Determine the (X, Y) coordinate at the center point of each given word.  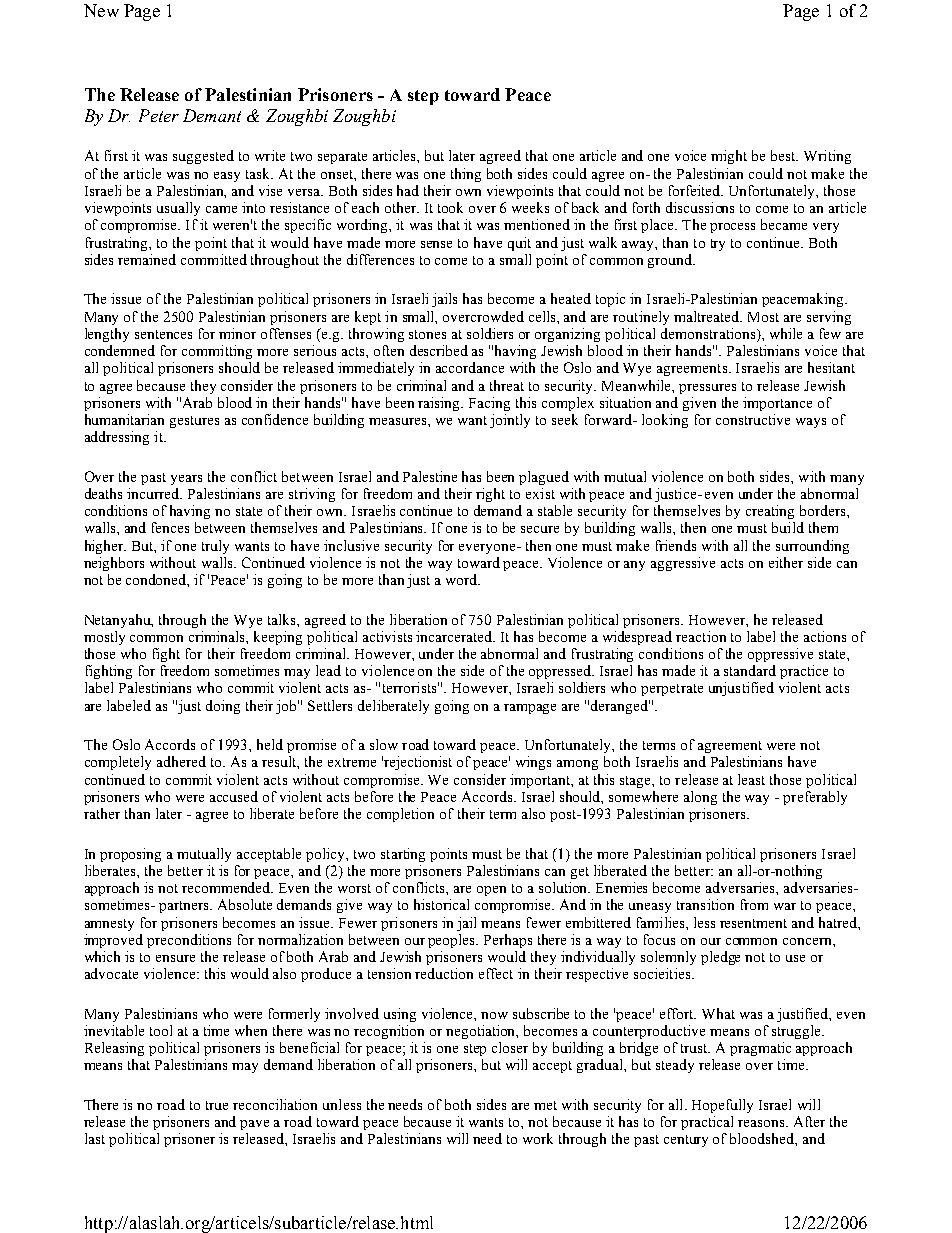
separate (342, 158)
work (538, 1138)
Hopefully (722, 1106)
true (217, 1105)
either (786, 562)
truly (215, 547)
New (101, 10)
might (729, 157)
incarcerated (455, 636)
